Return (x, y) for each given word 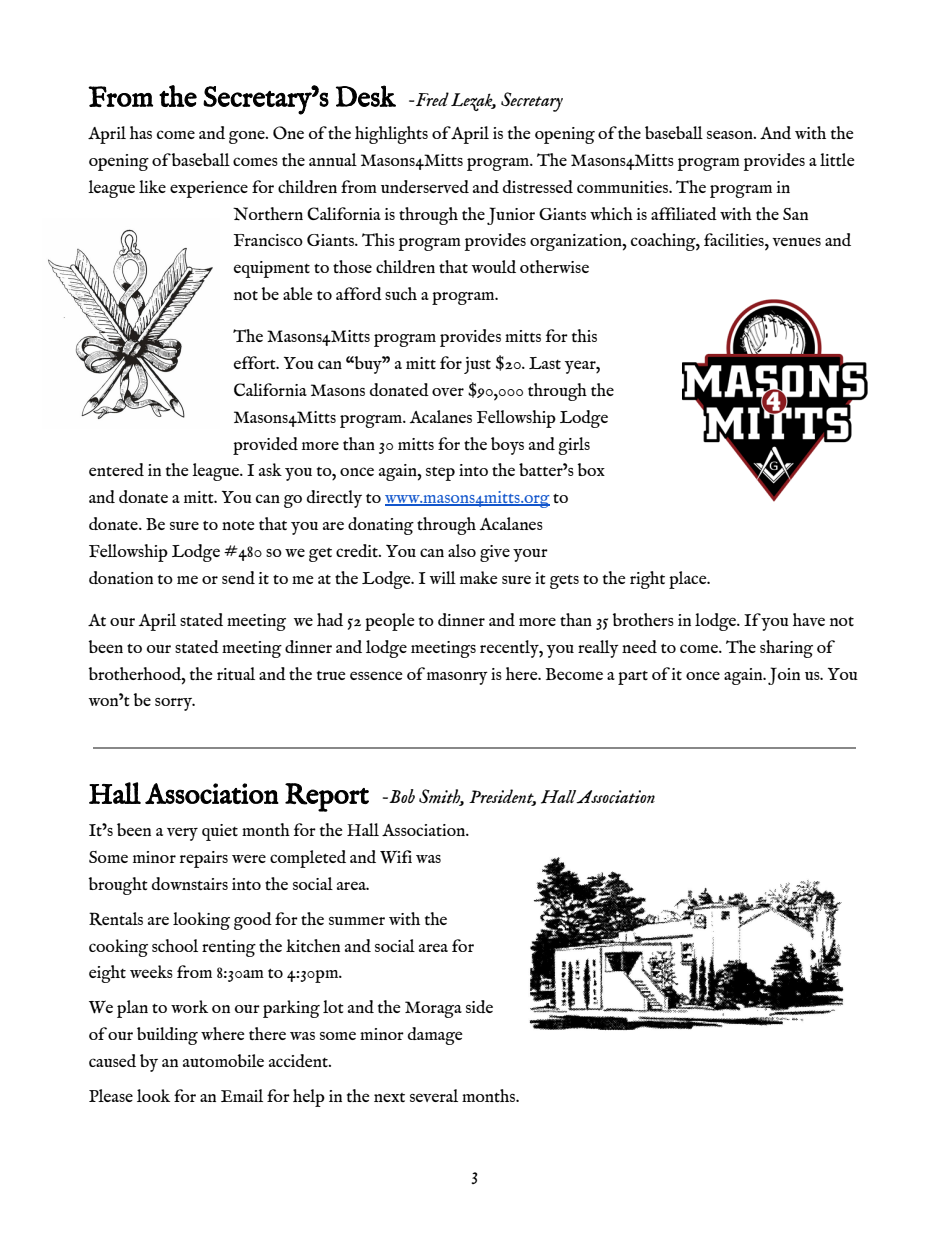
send (238, 577)
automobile (223, 1060)
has (141, 132)
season (731, 134)
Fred (431, 99)
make (479, 577)
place (689, 580)
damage (435, 1036)
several (434, 1095)
